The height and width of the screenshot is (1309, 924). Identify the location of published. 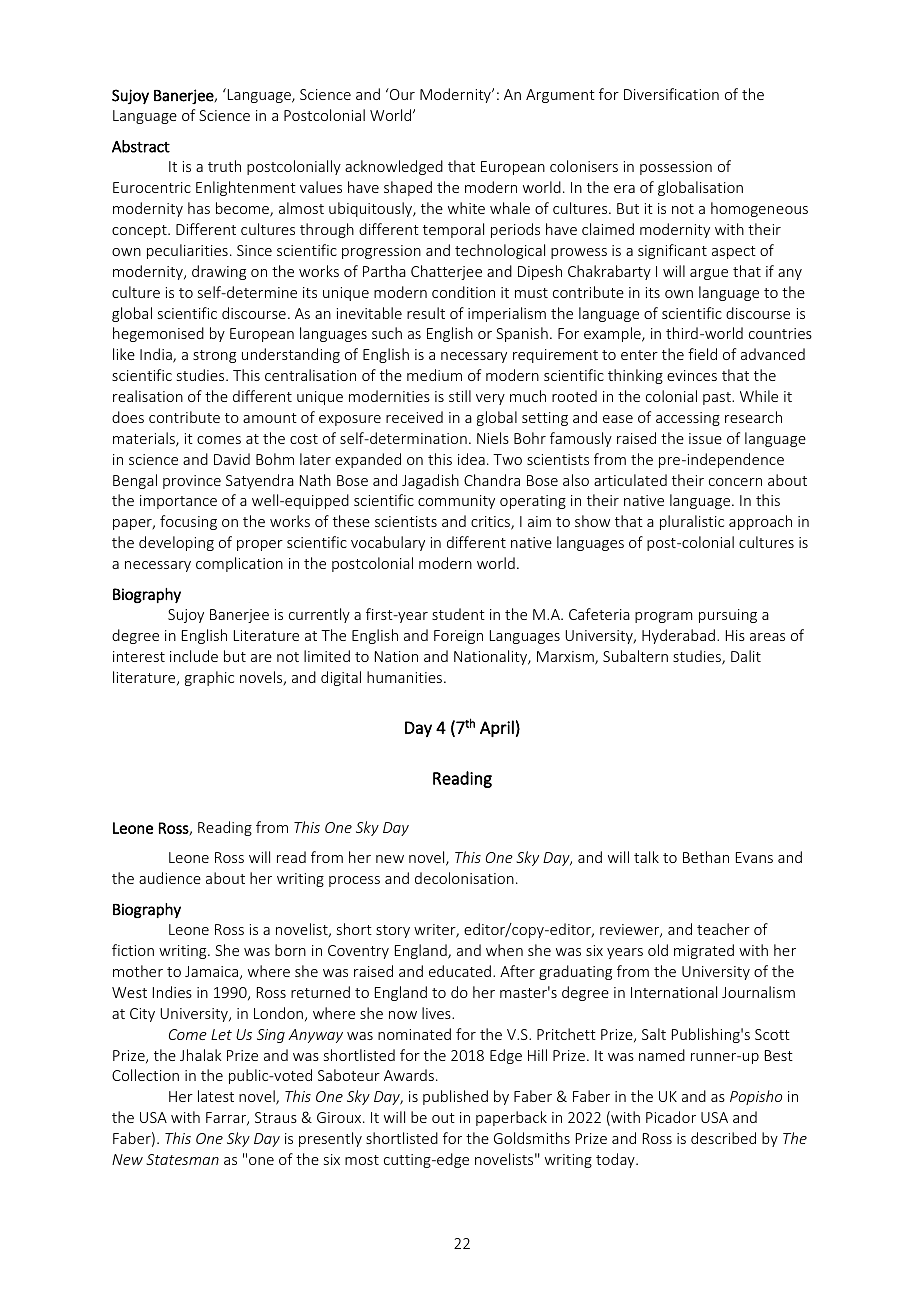
(455, 1097).
